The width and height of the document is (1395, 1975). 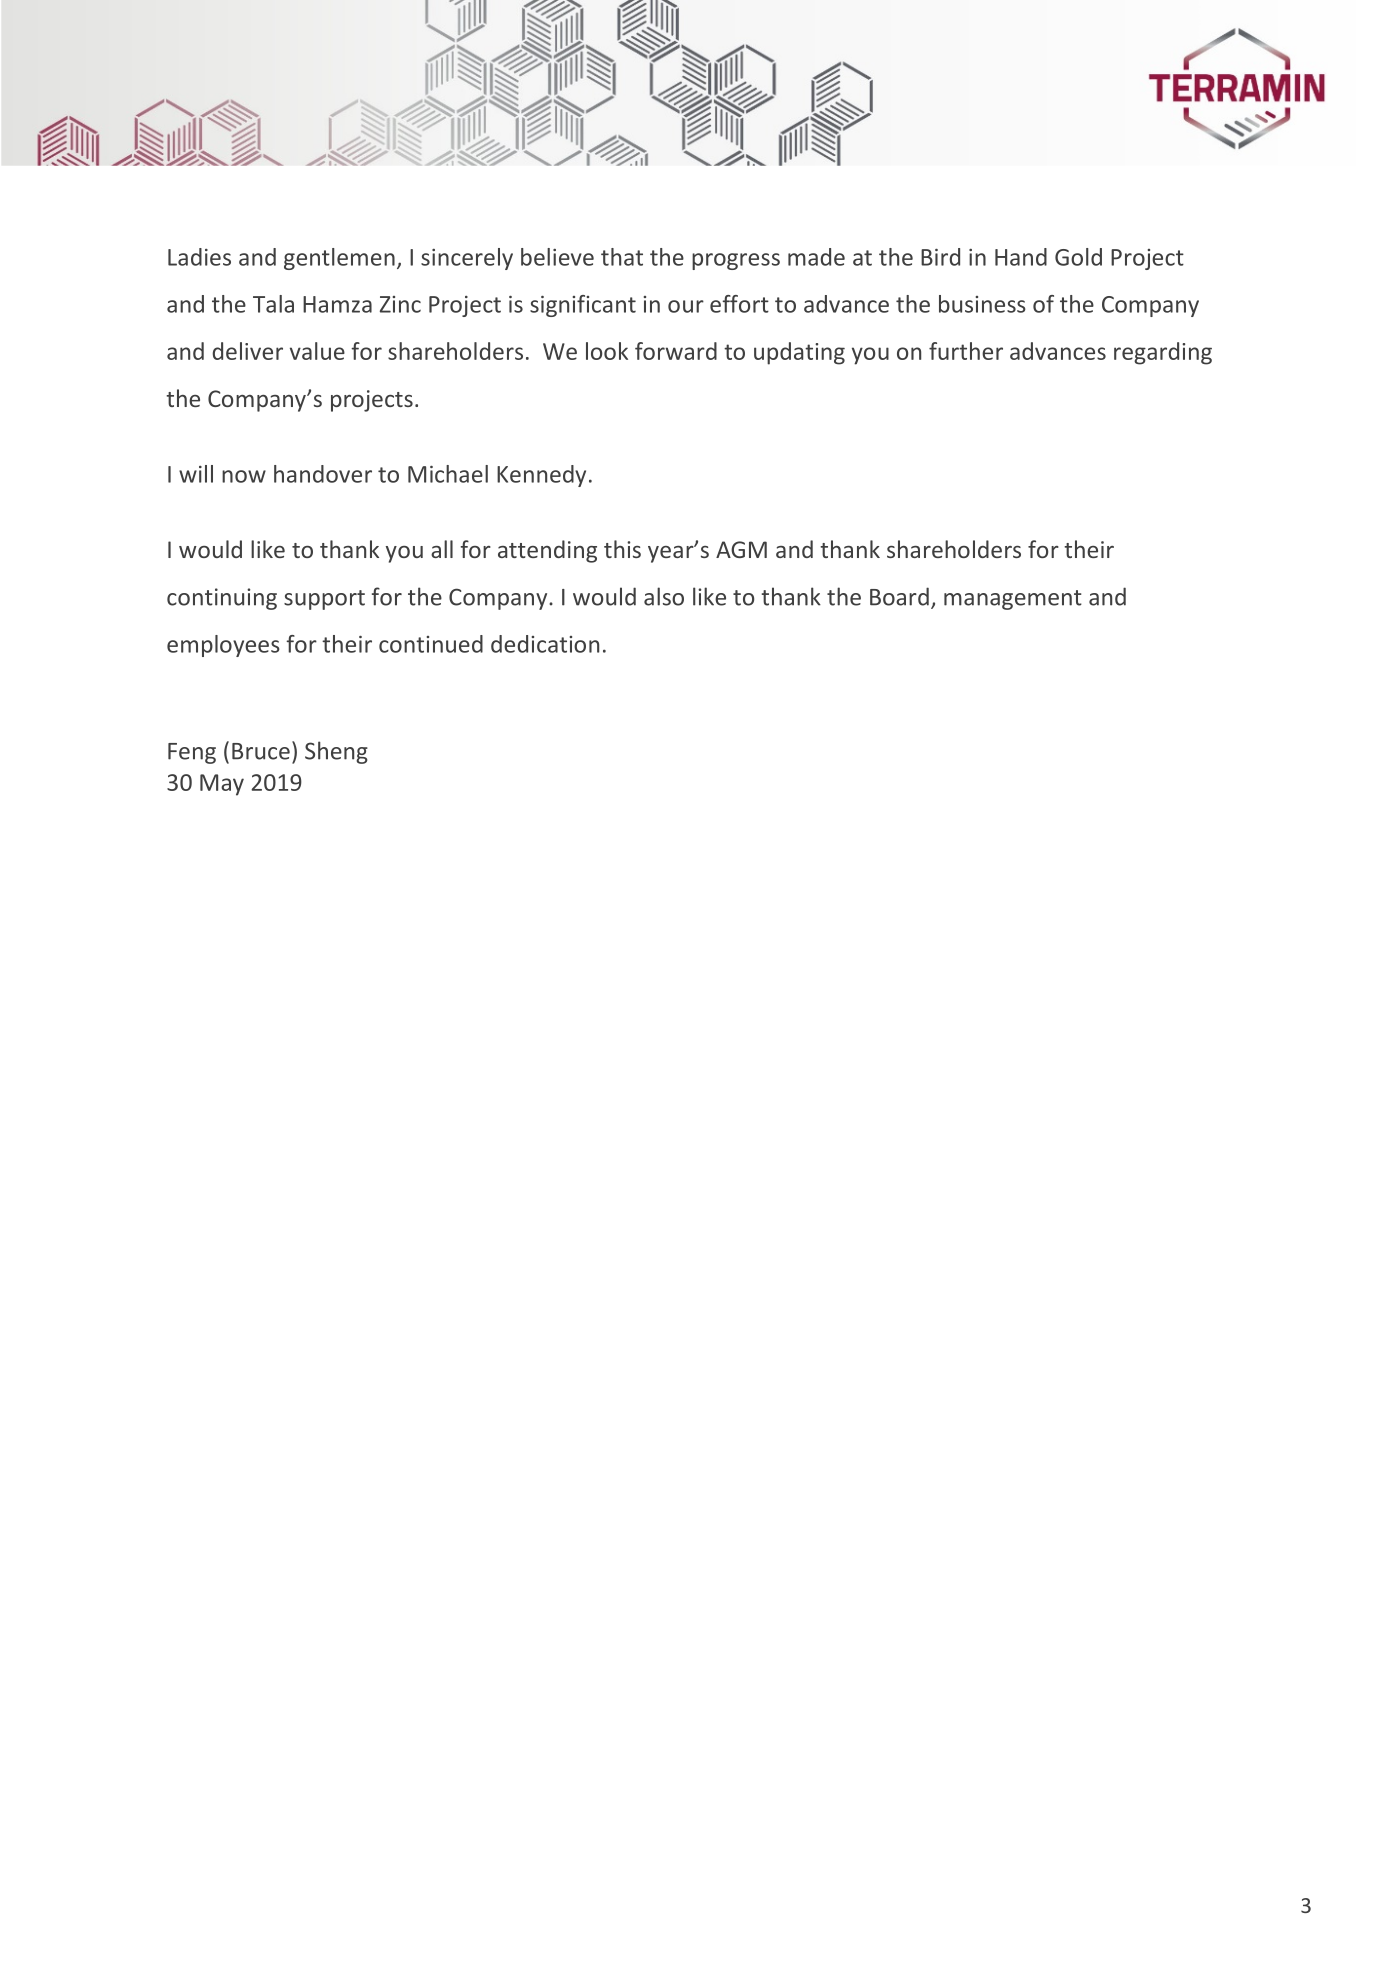 I want to click on all, so click(x=442, y=549).
